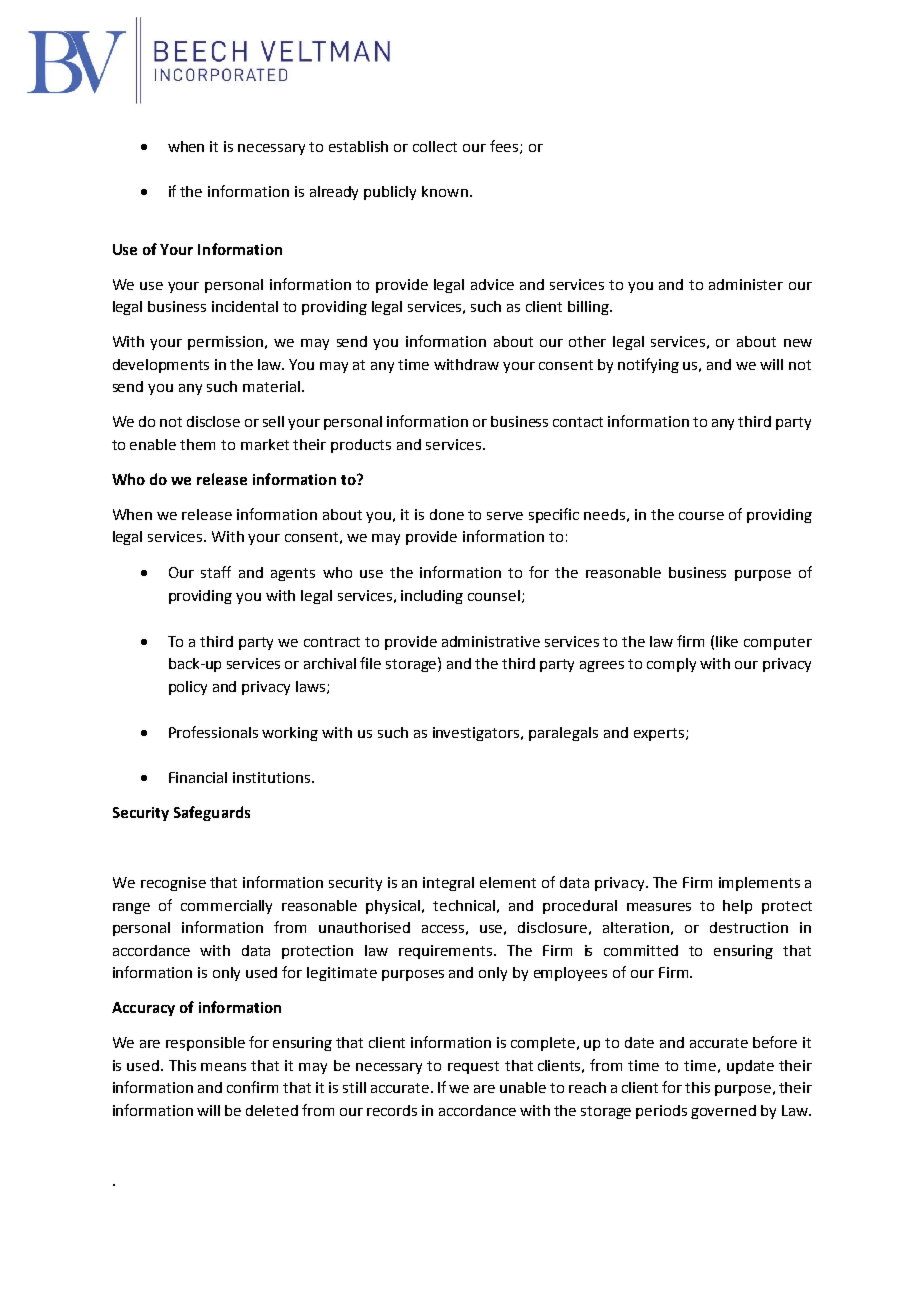  I want to click on known, so click(445, 191).
